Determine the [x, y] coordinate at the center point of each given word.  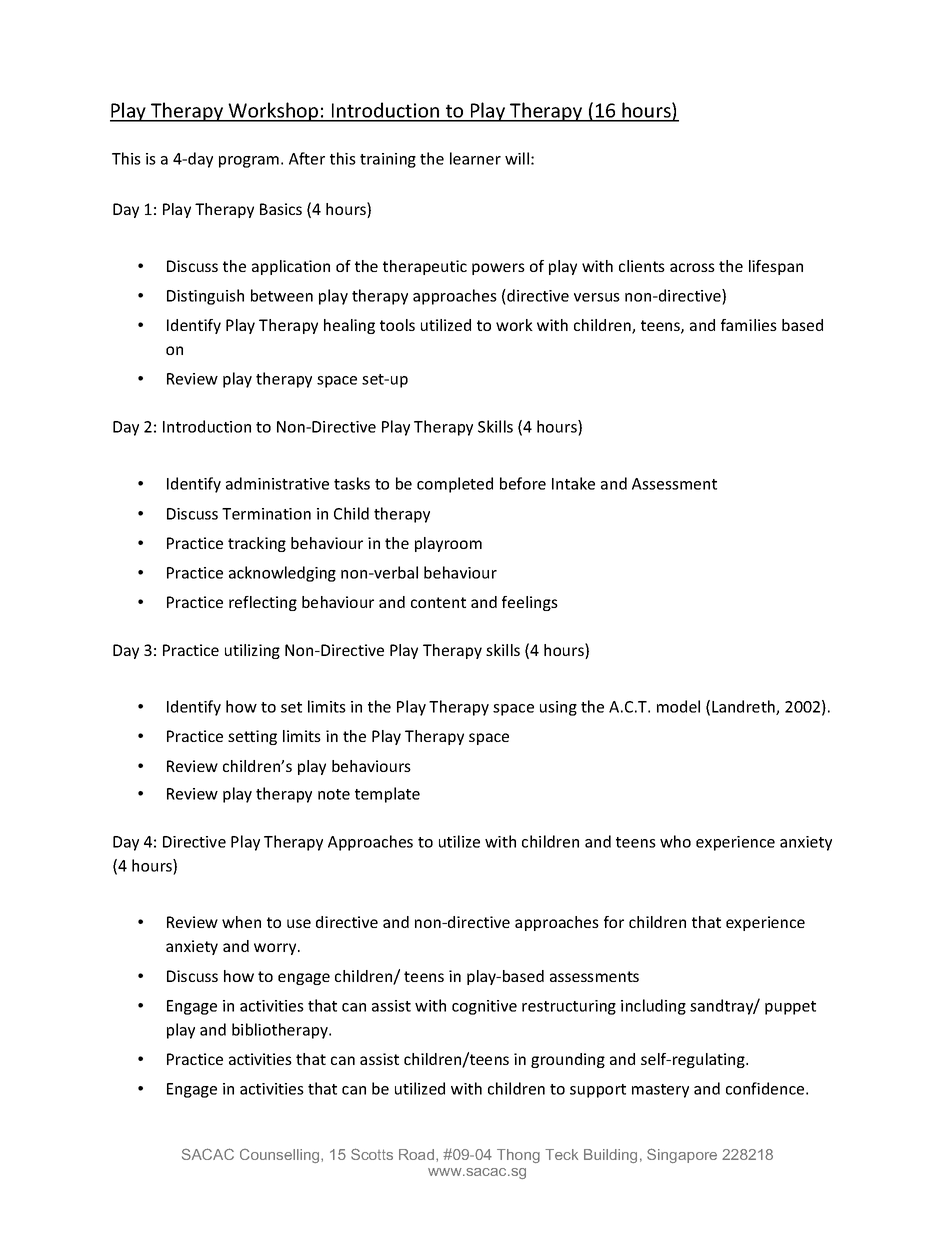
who [675, 841]
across [692, 267]
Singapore [682, 1155]
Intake [573, 483]
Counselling [281, 1156]
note [334, 794]
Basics [281, 209]
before [523, 483]
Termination [266, 514]
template [387, 795]
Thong [518, 1156]
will [517, 158]
